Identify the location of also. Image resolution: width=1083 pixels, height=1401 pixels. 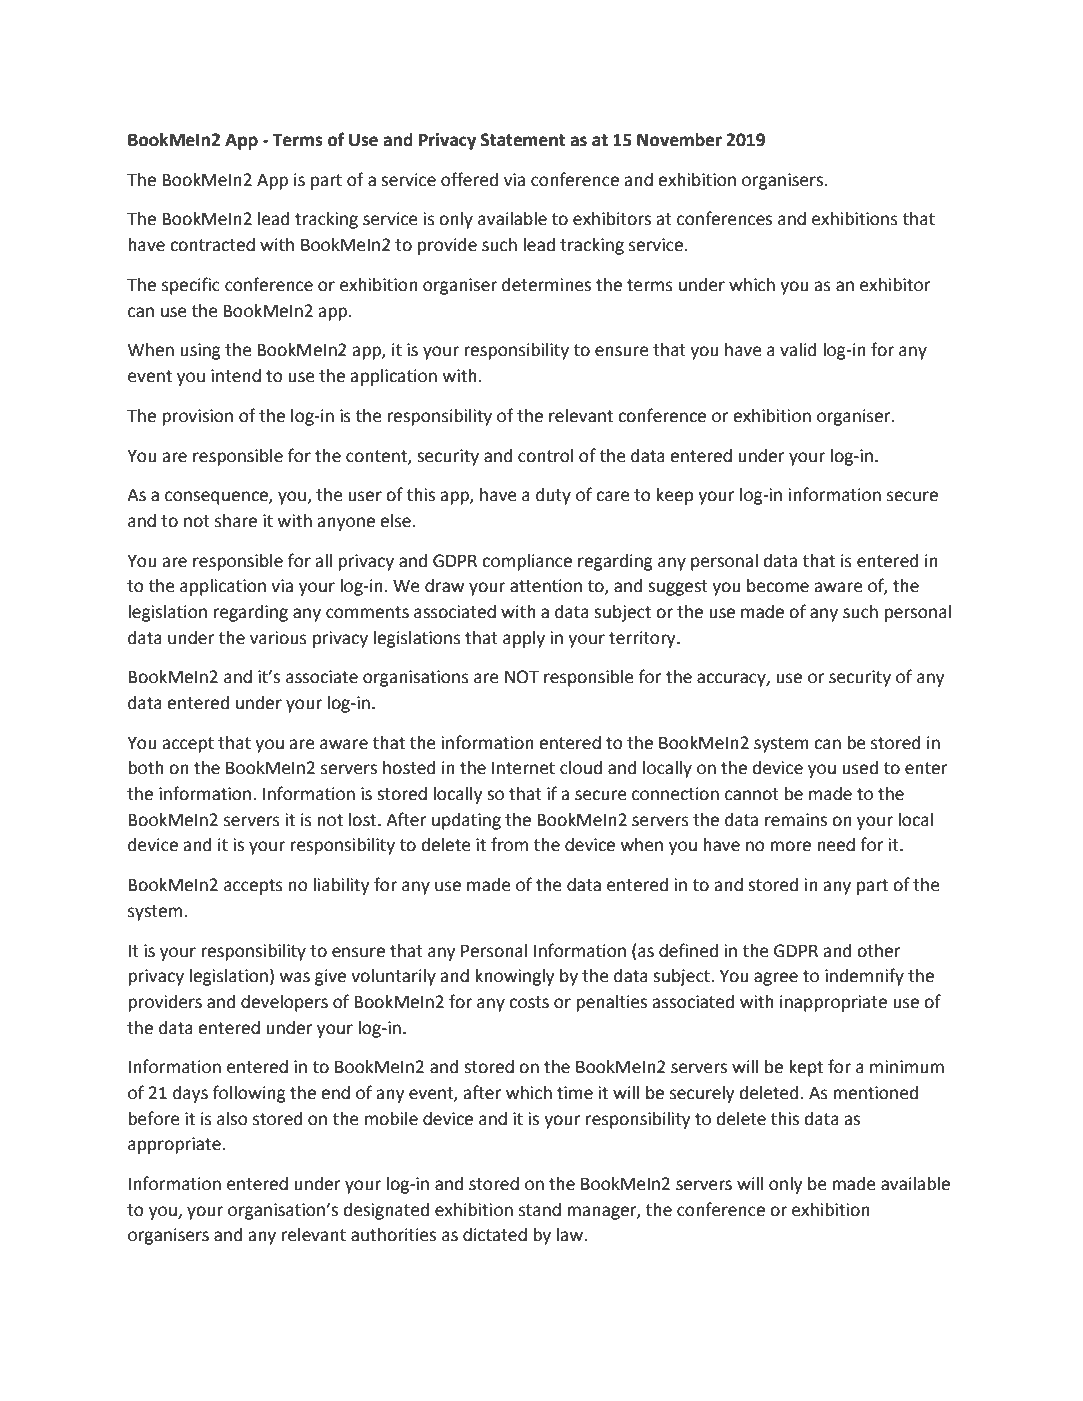
(232, 1119).
